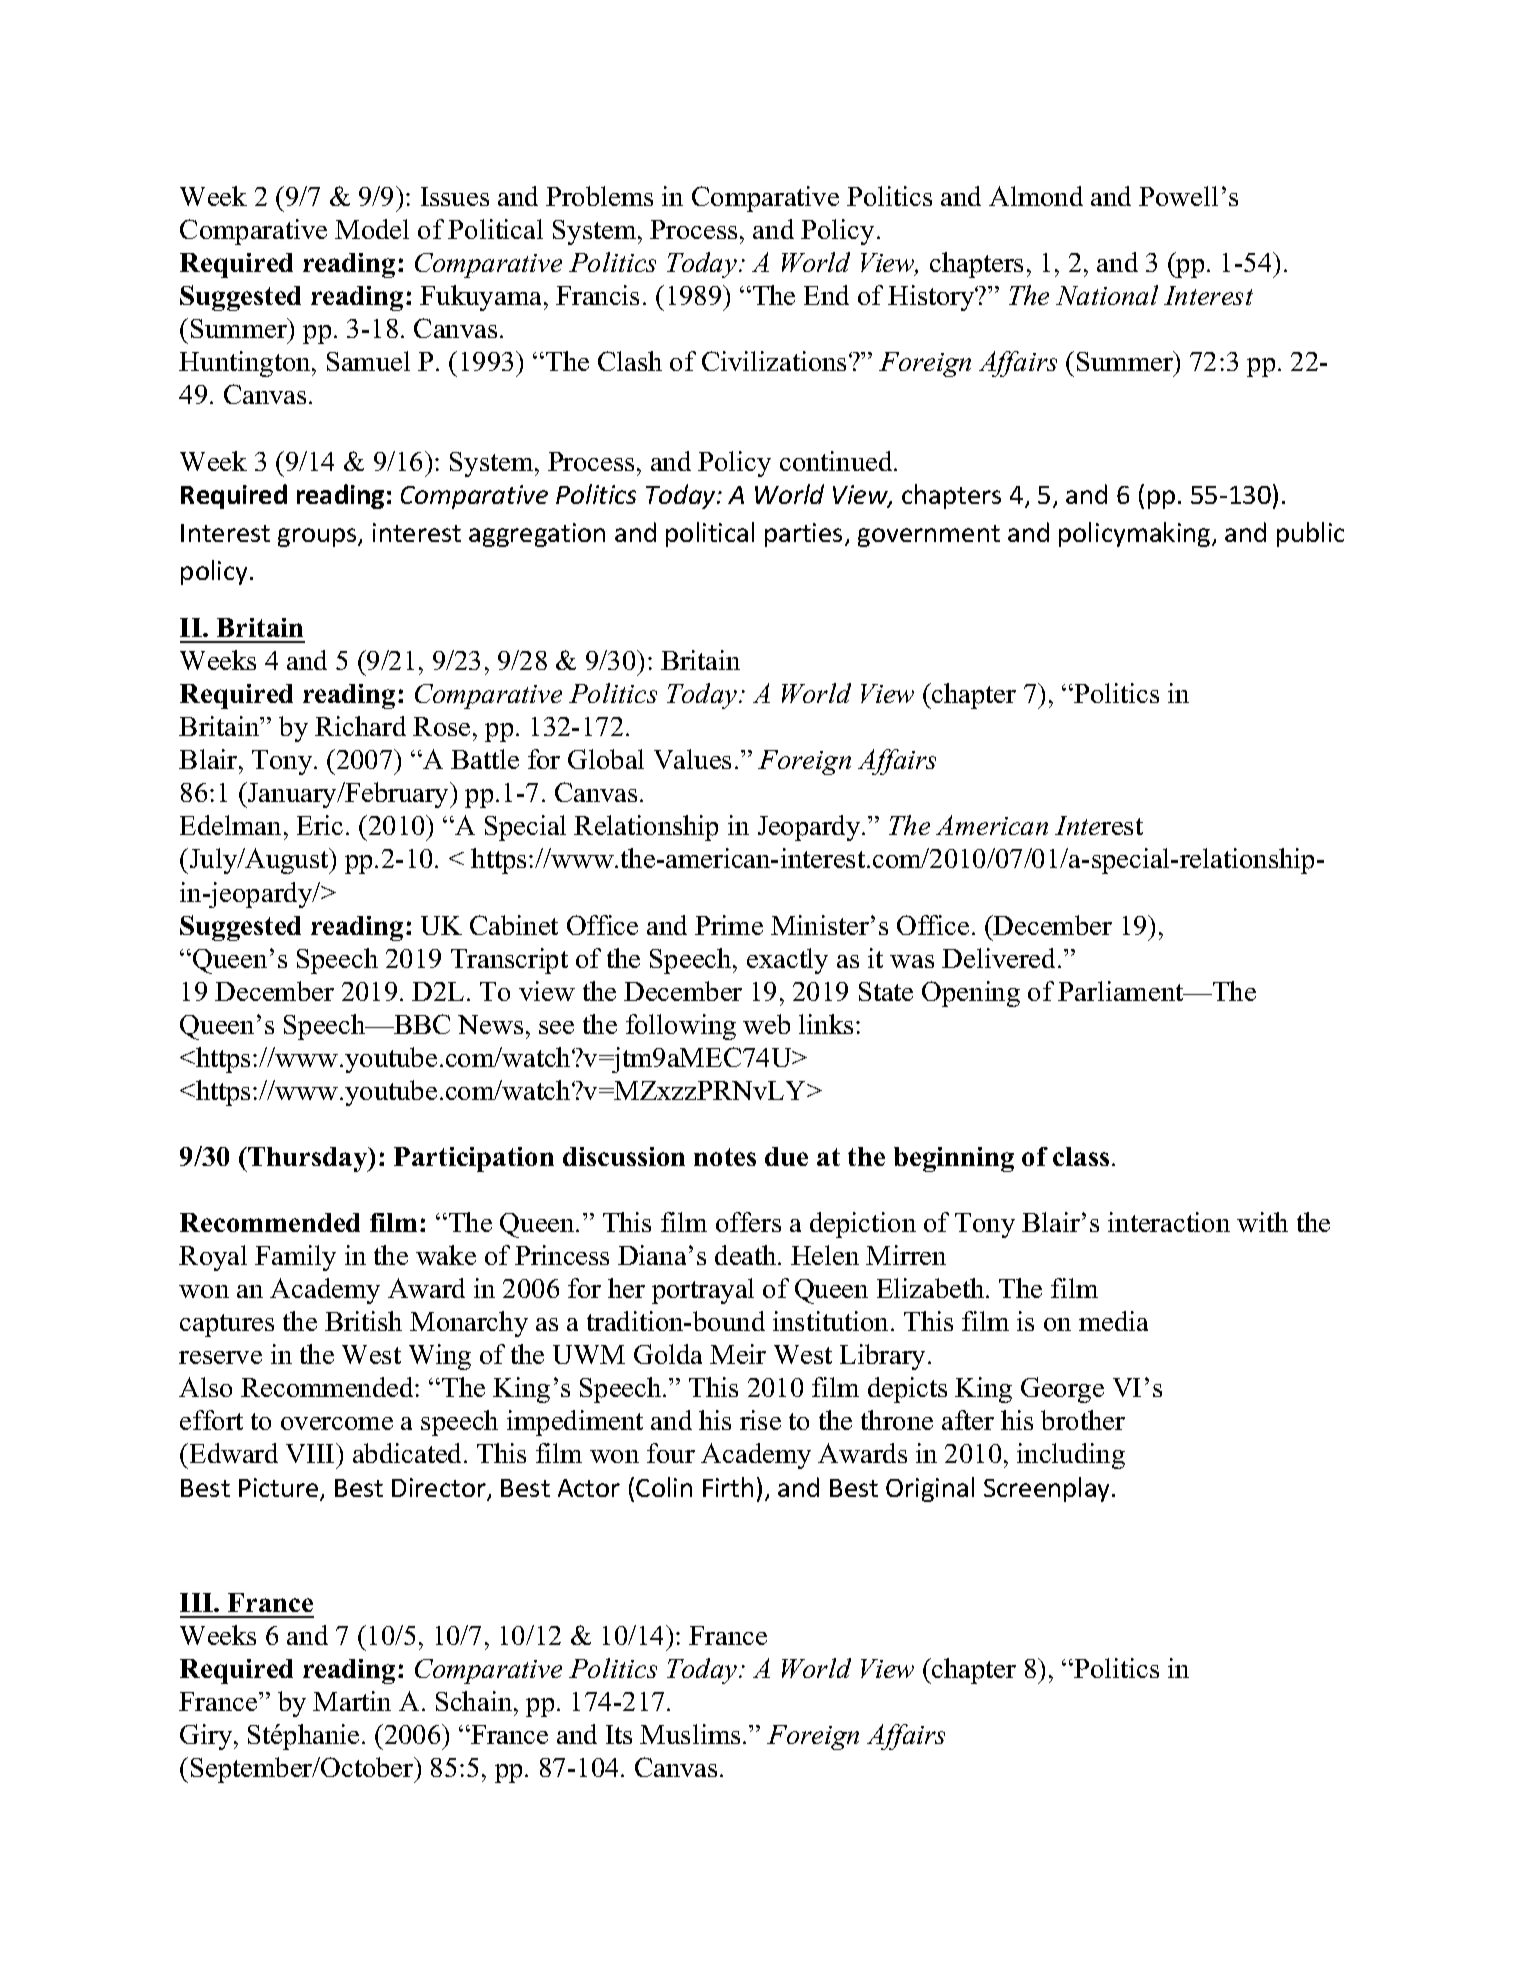 The height and width of the image is (1979, 1529). I want to click on public, so click(1310, 534).
